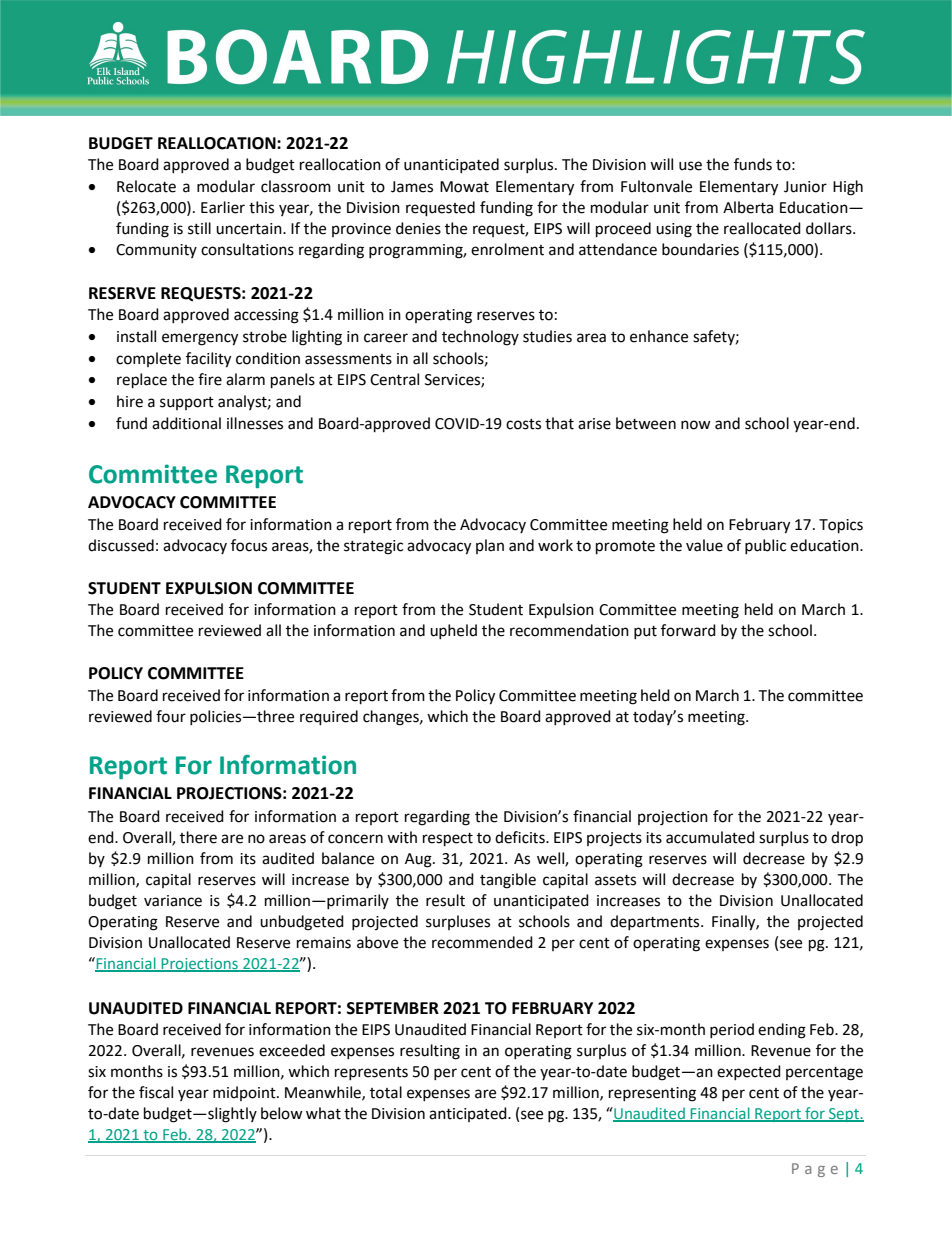  I want to click on forward, so click(688, 630).
